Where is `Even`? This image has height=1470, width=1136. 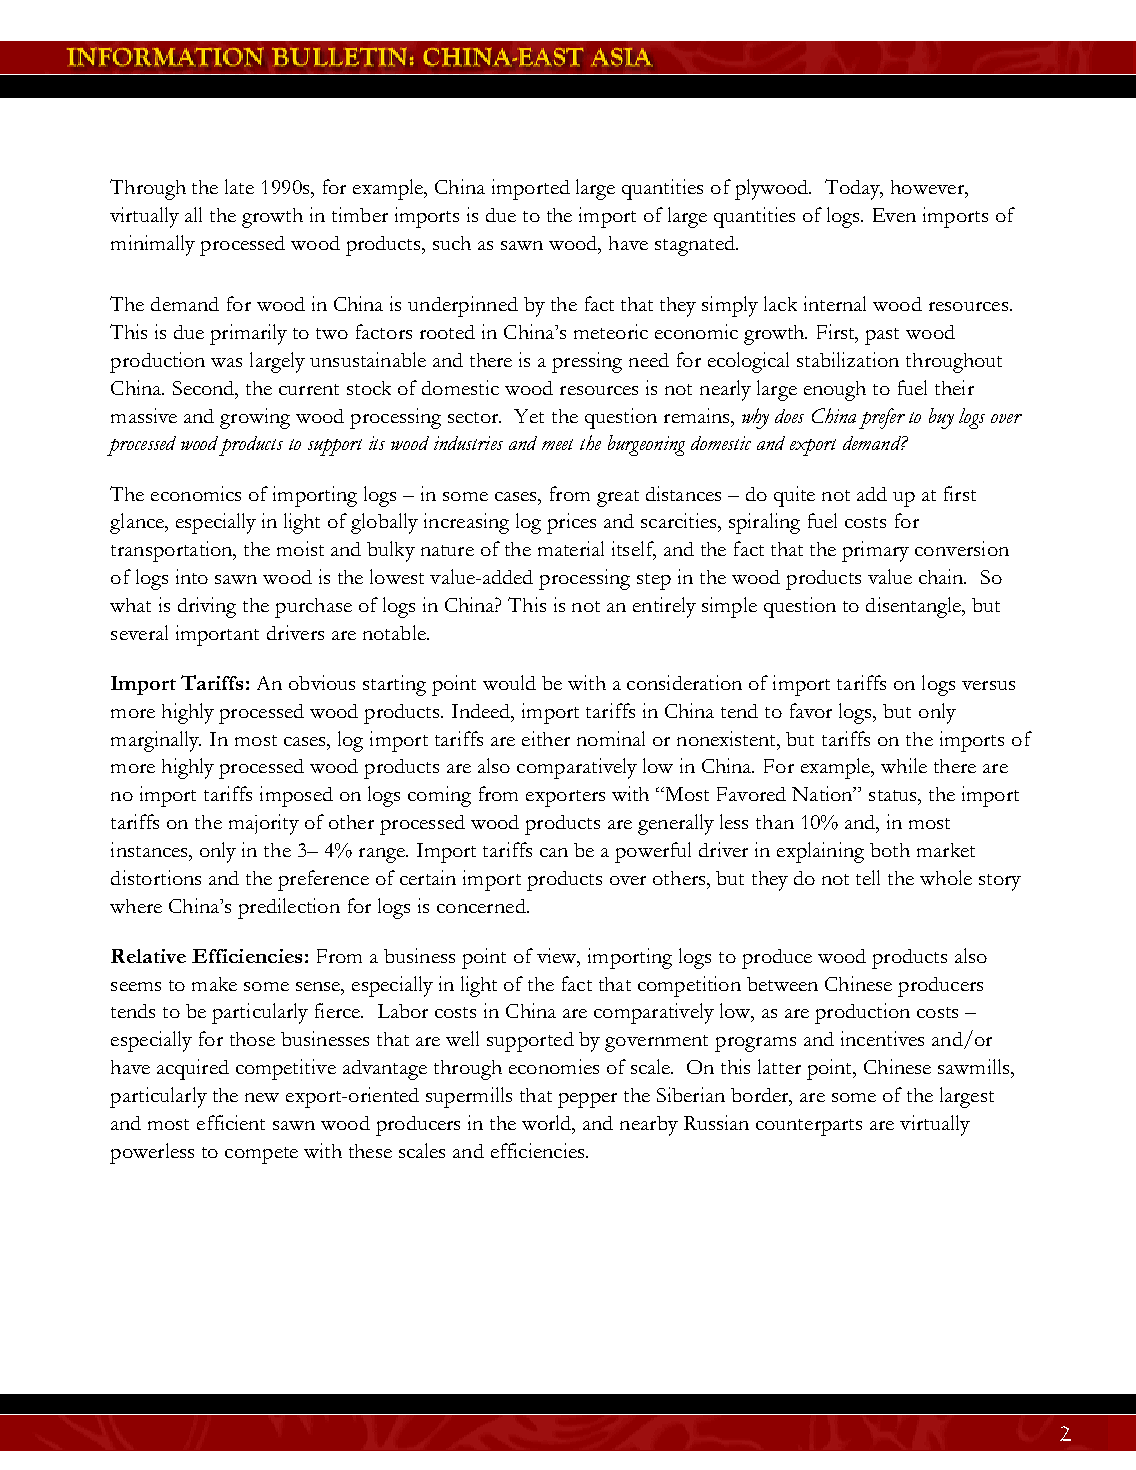
Even is located at coordinates (894, 215).
